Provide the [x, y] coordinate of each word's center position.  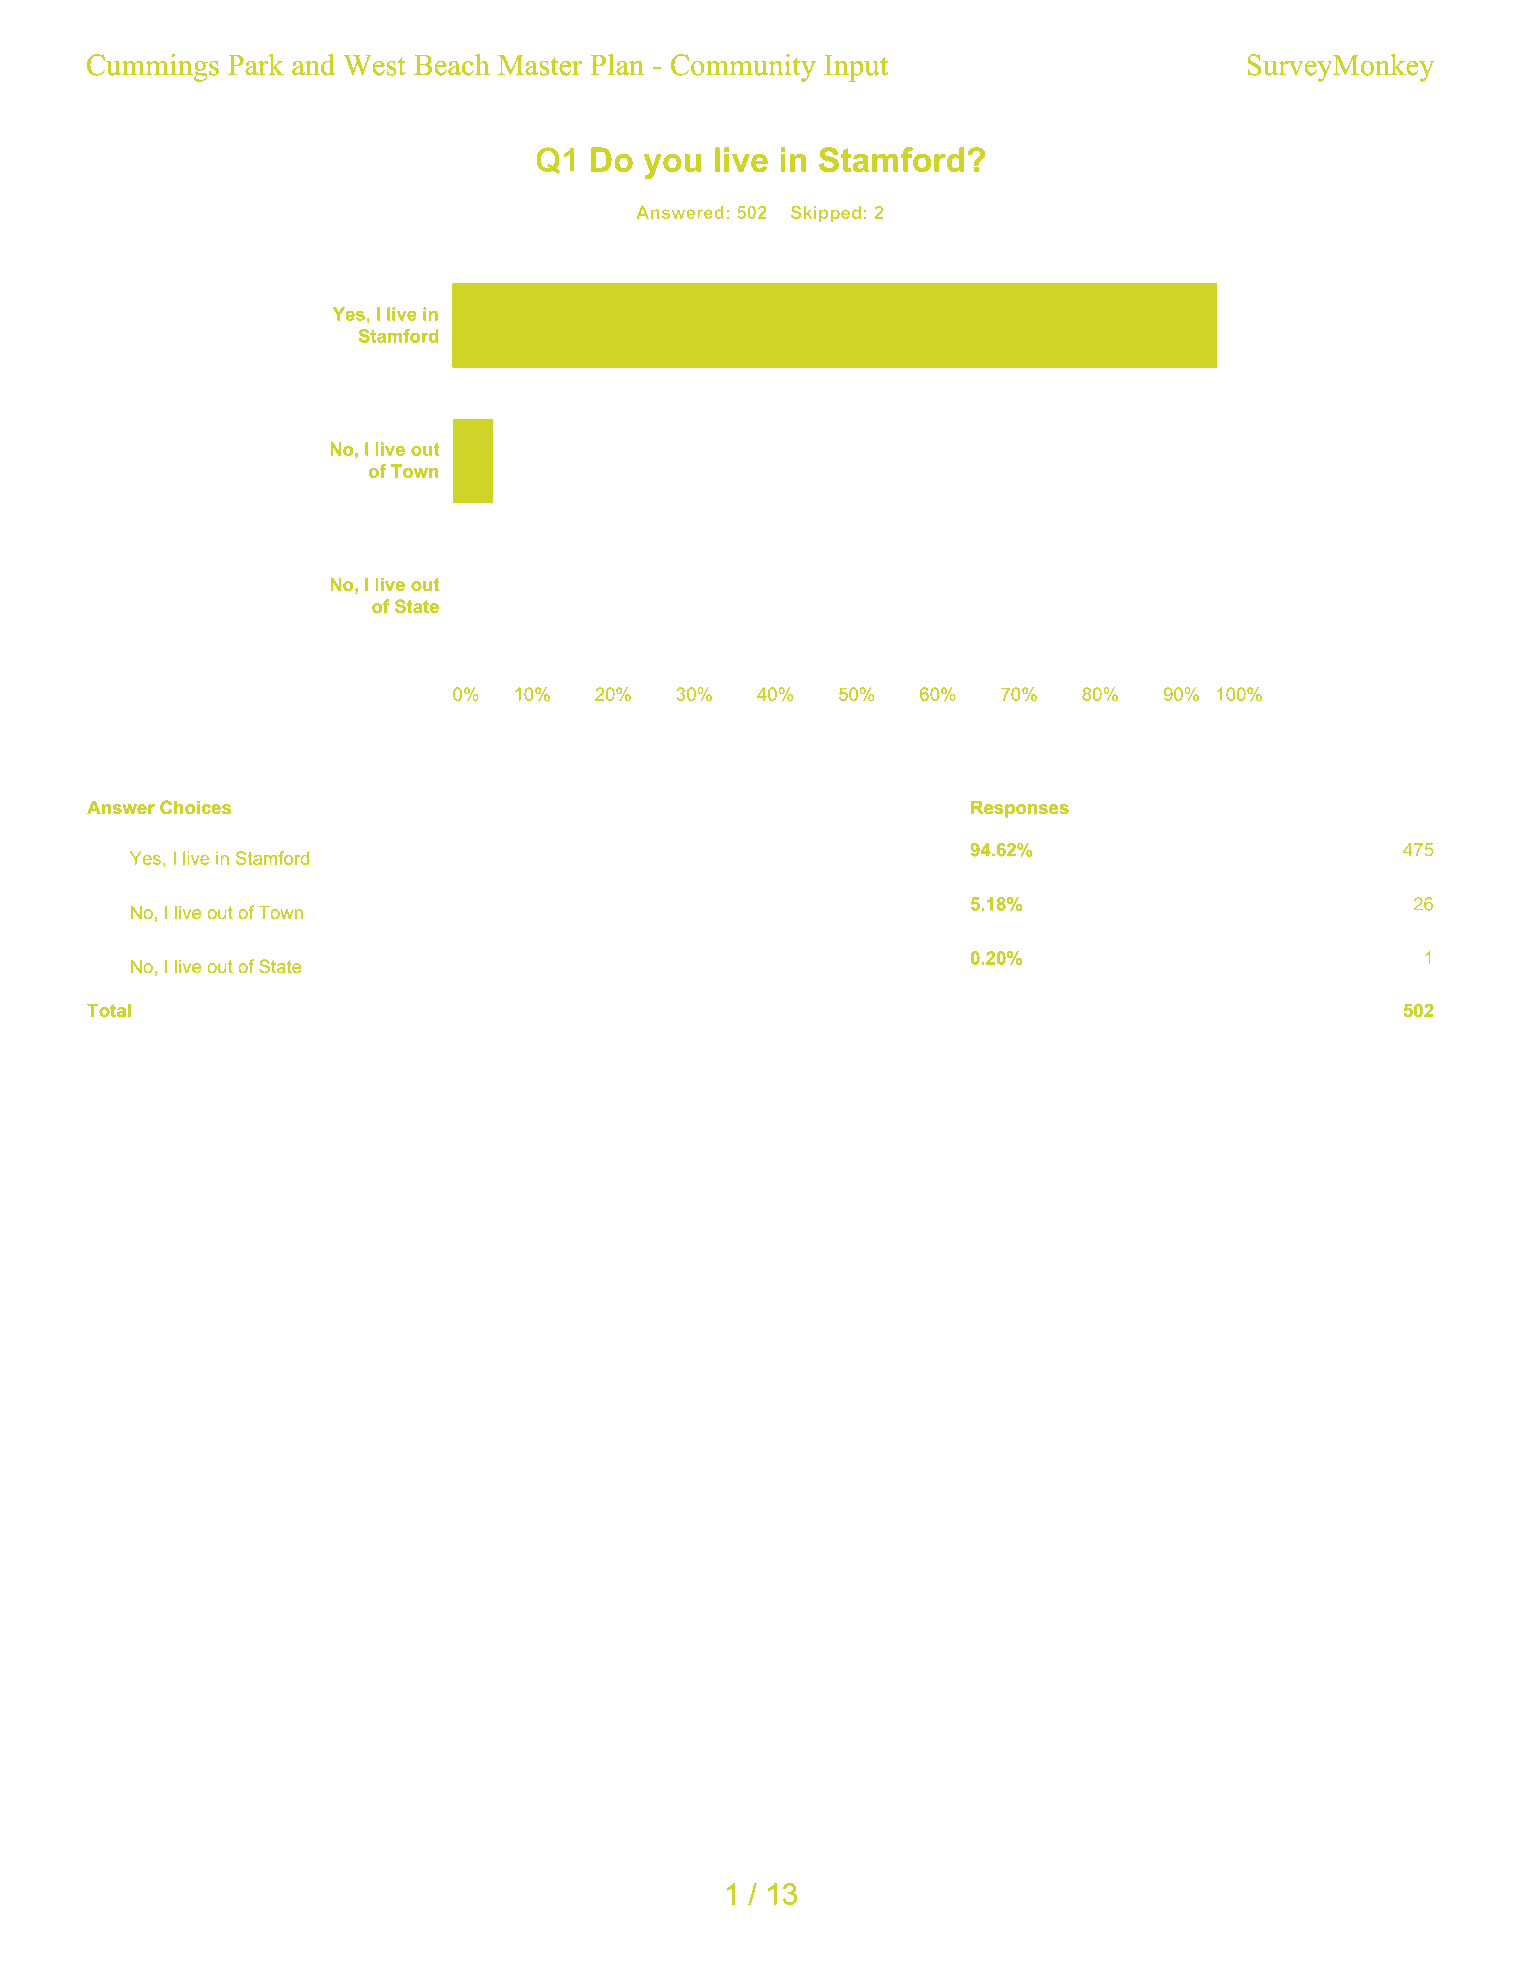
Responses [1020, 809]
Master [540, 65]
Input [856, 68]
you [672, 166]
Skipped [826, 214]
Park [256, 65]
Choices [195, 807]
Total [109, 1010]
